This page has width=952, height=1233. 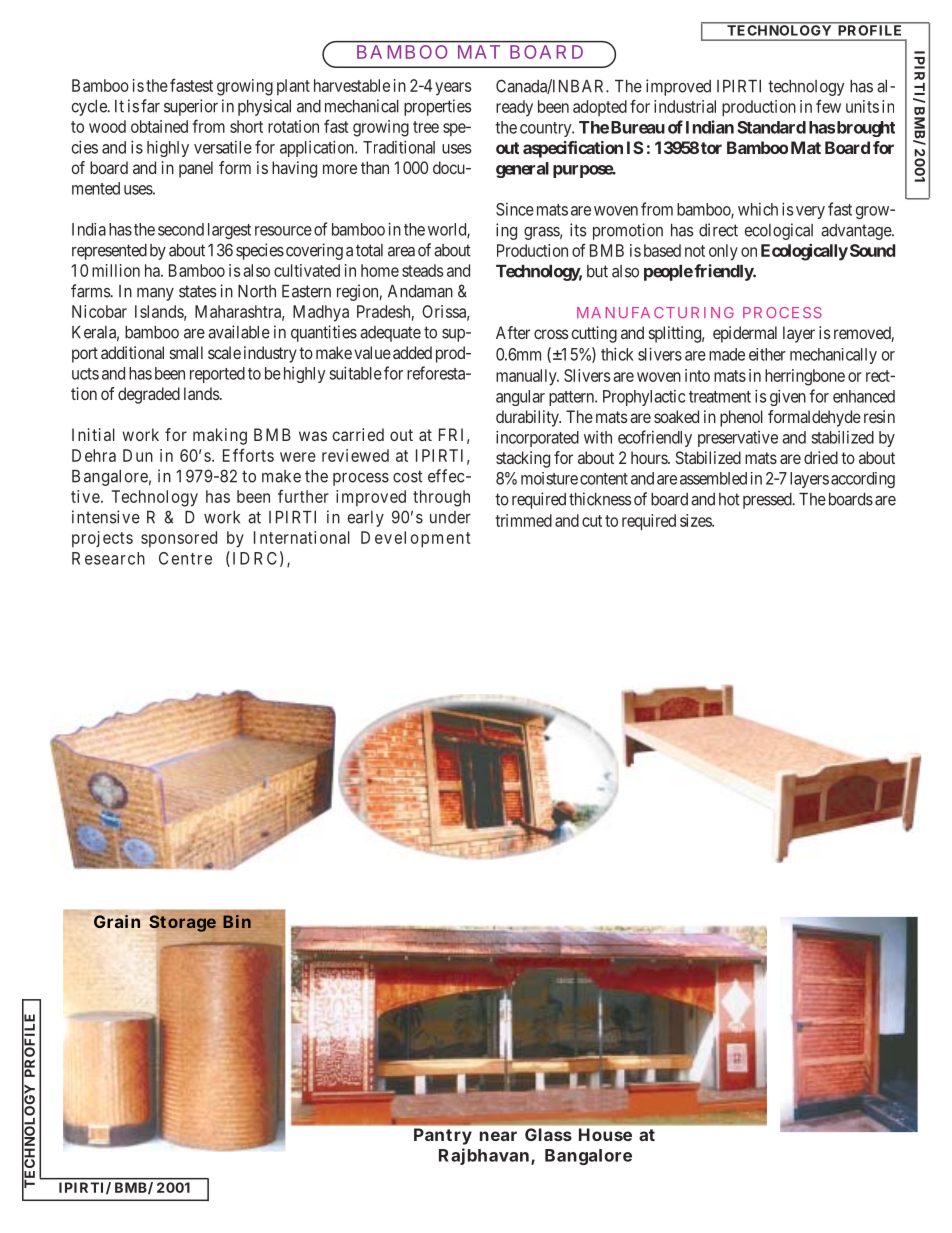 I want to click on Grain, so click(x=117, y=921).
